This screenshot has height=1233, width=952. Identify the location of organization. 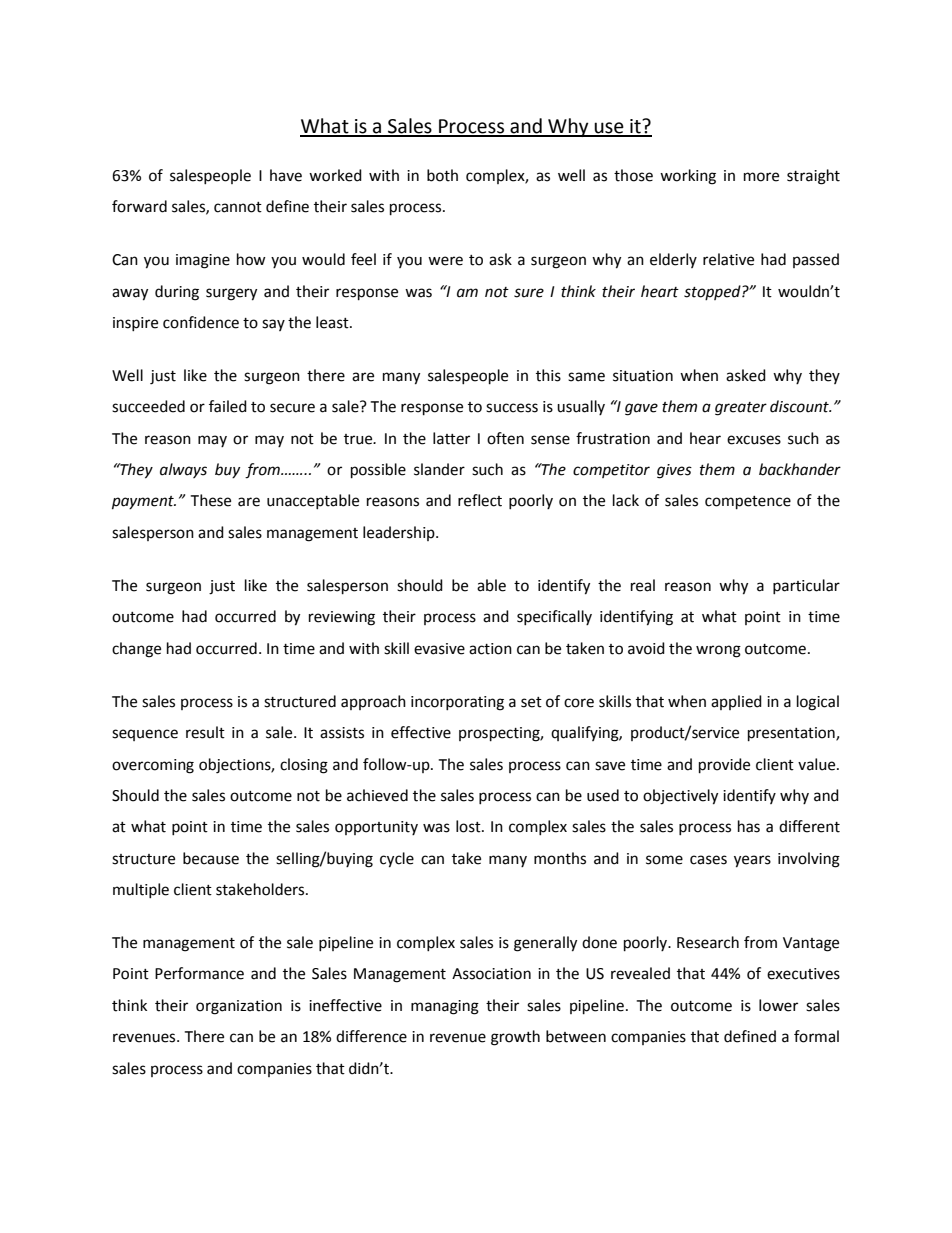
(239, 1007).
